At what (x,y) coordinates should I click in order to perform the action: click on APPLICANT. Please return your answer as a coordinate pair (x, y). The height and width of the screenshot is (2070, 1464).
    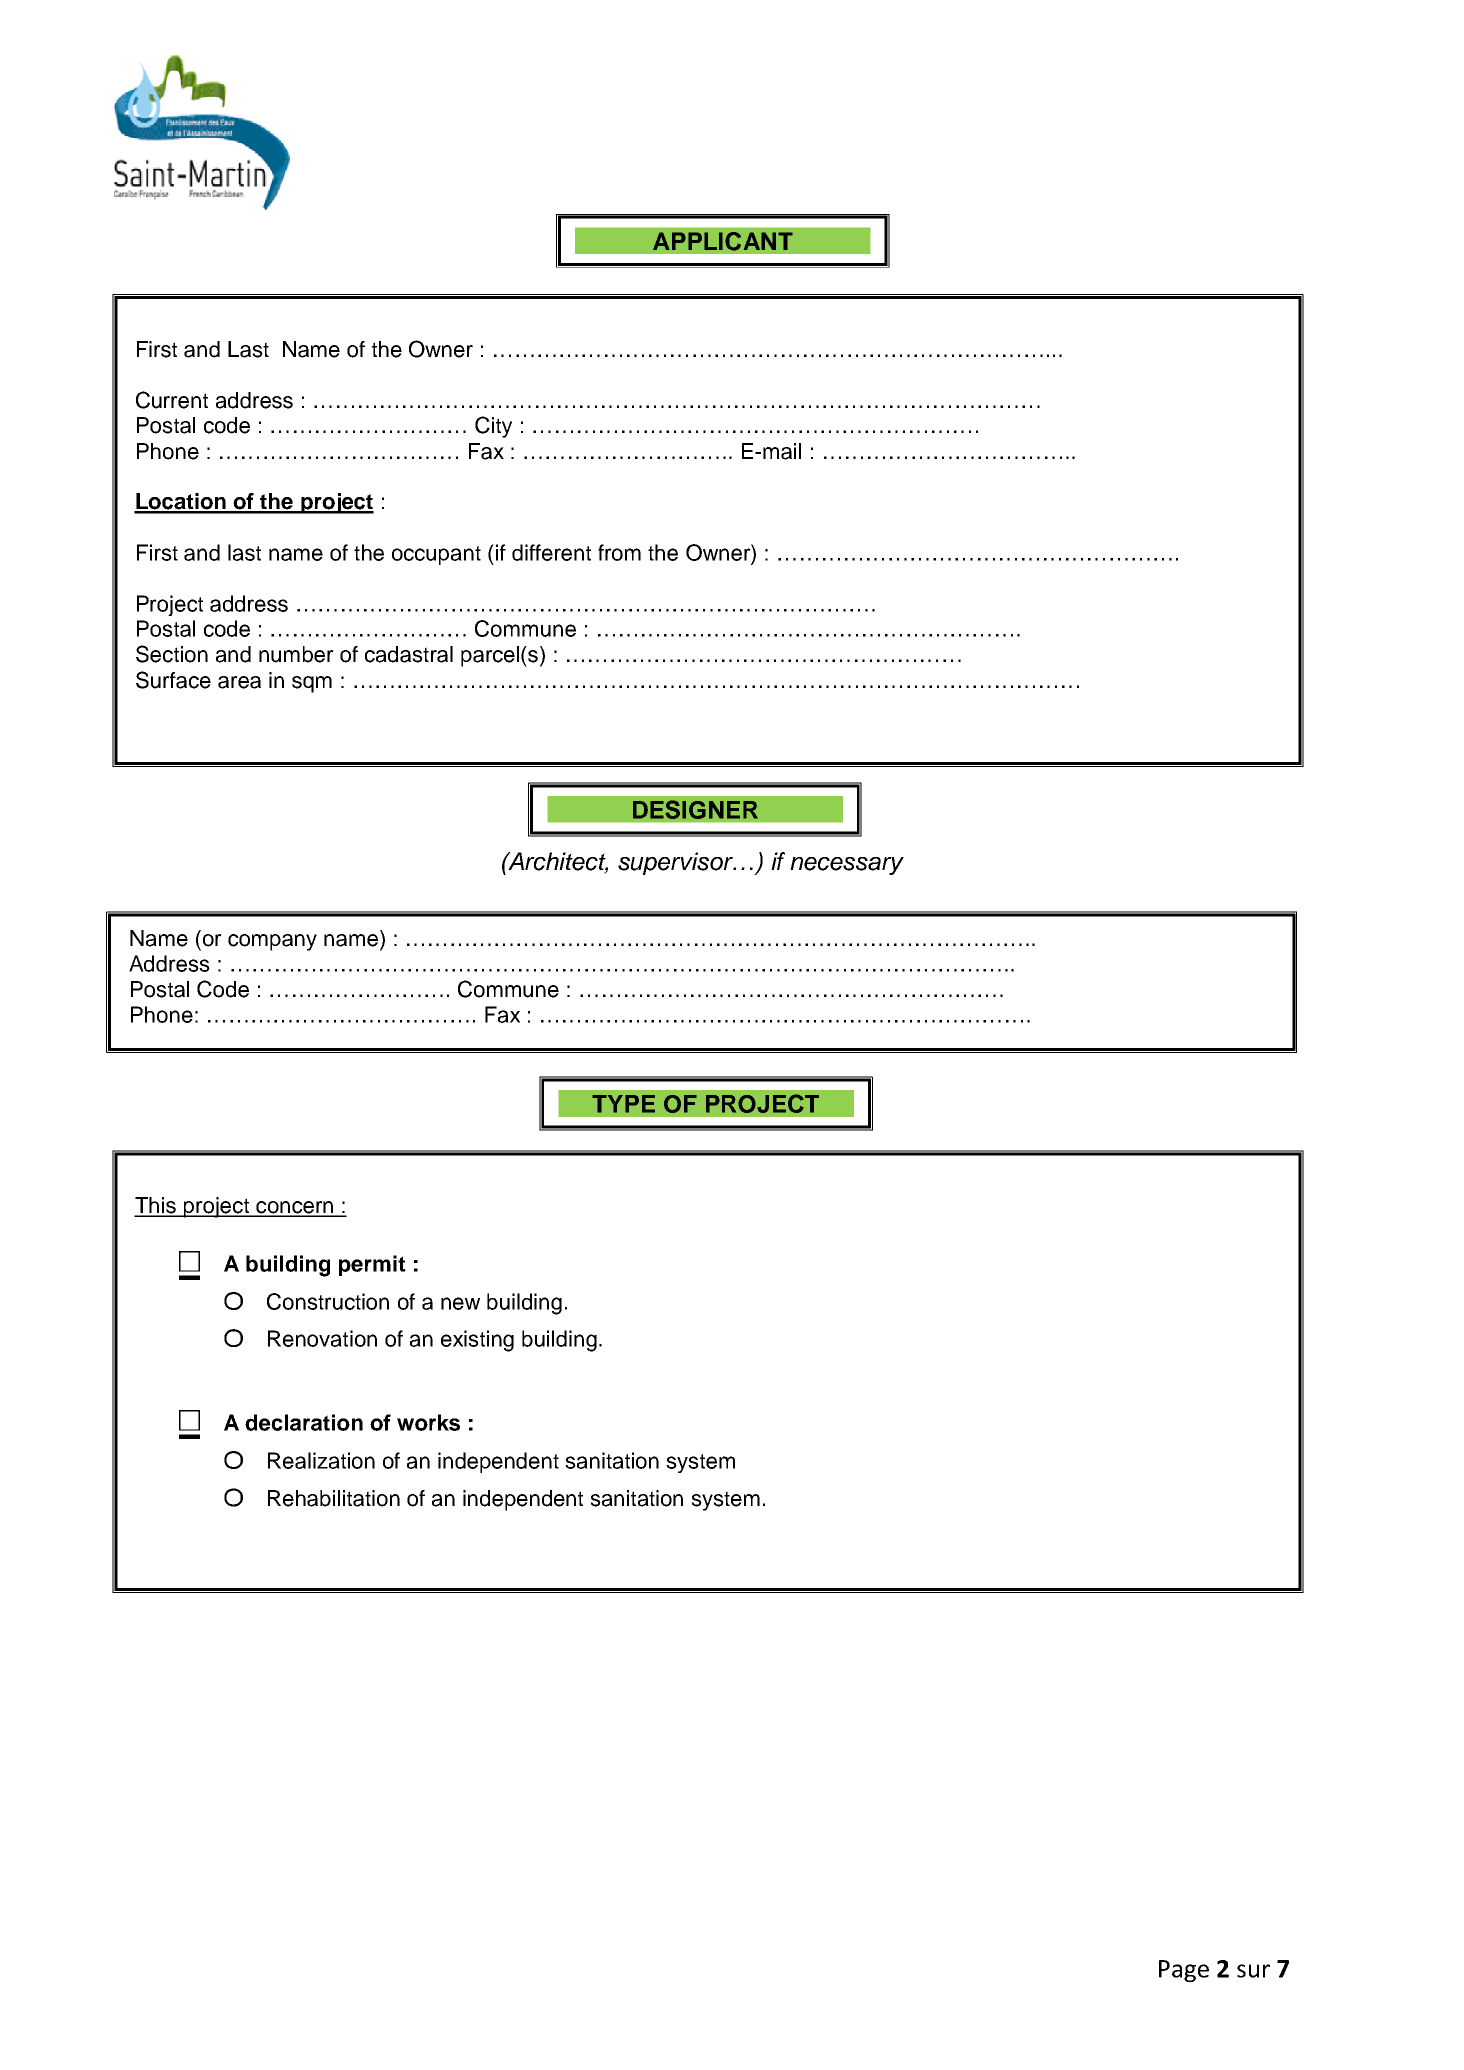
    Looking at the image, I should click on (723, 241).
